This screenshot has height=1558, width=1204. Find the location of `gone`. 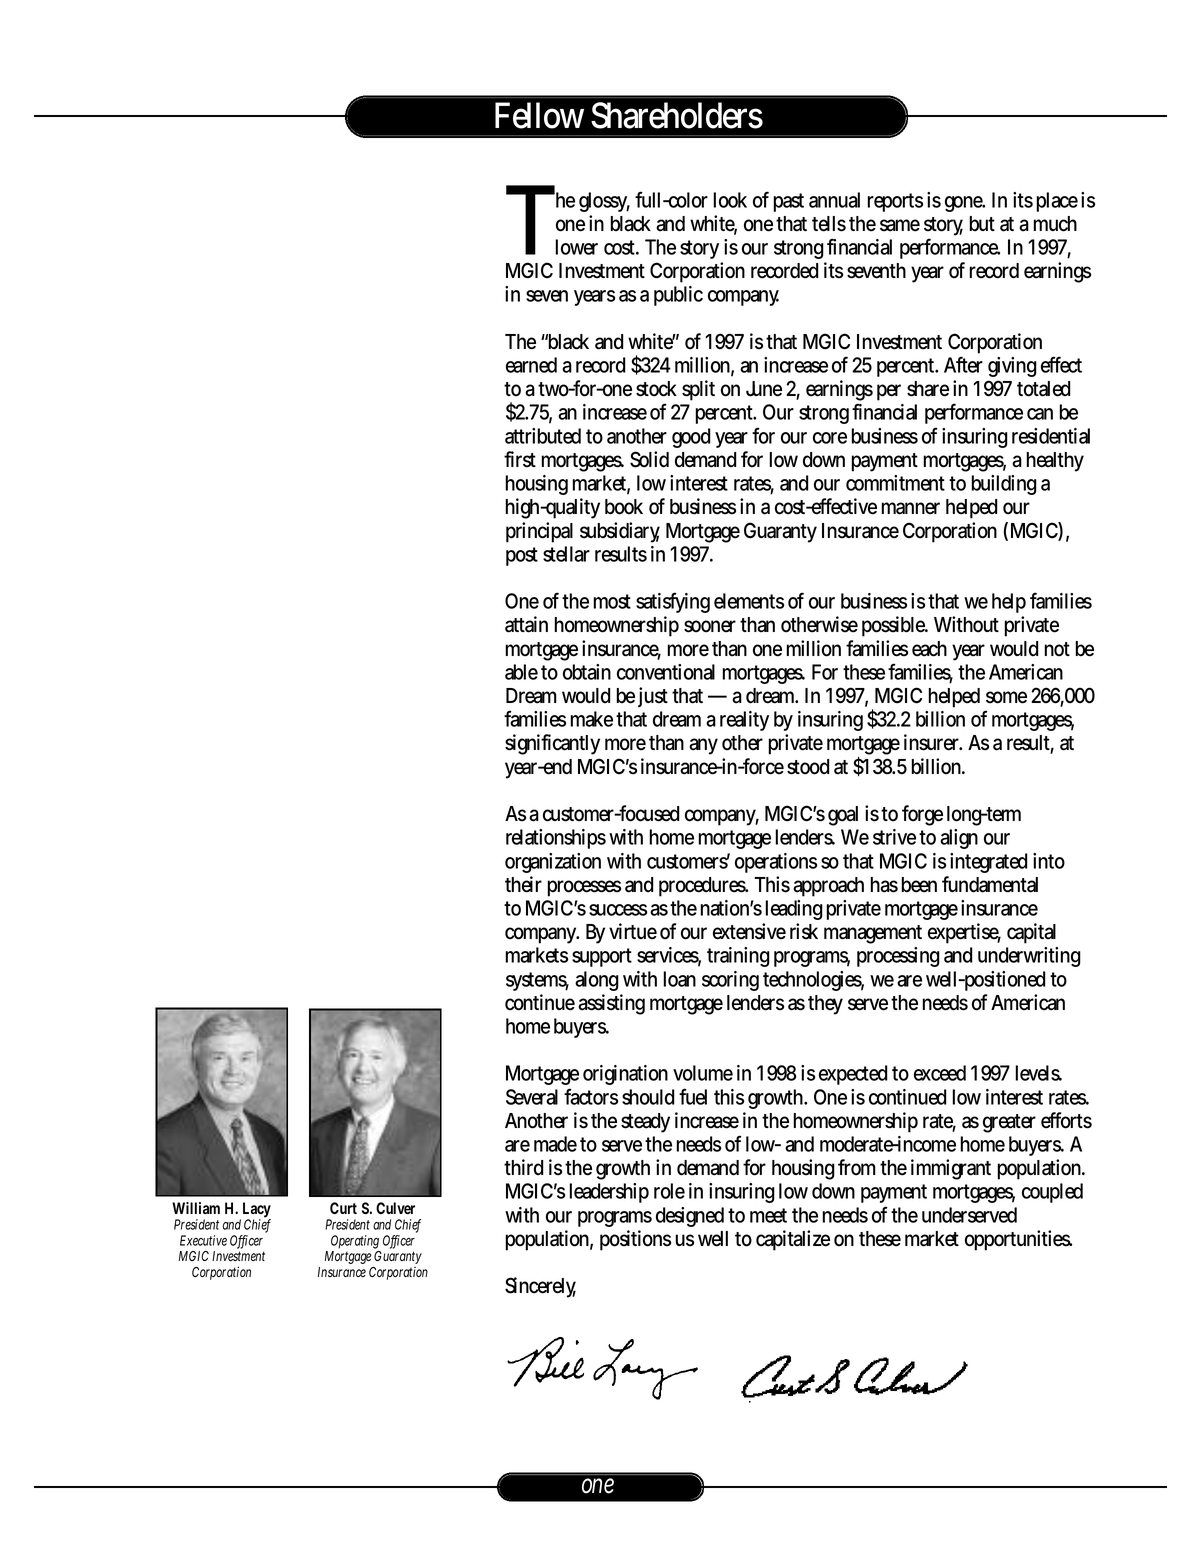

gone is located at coordinates (965, 204).
